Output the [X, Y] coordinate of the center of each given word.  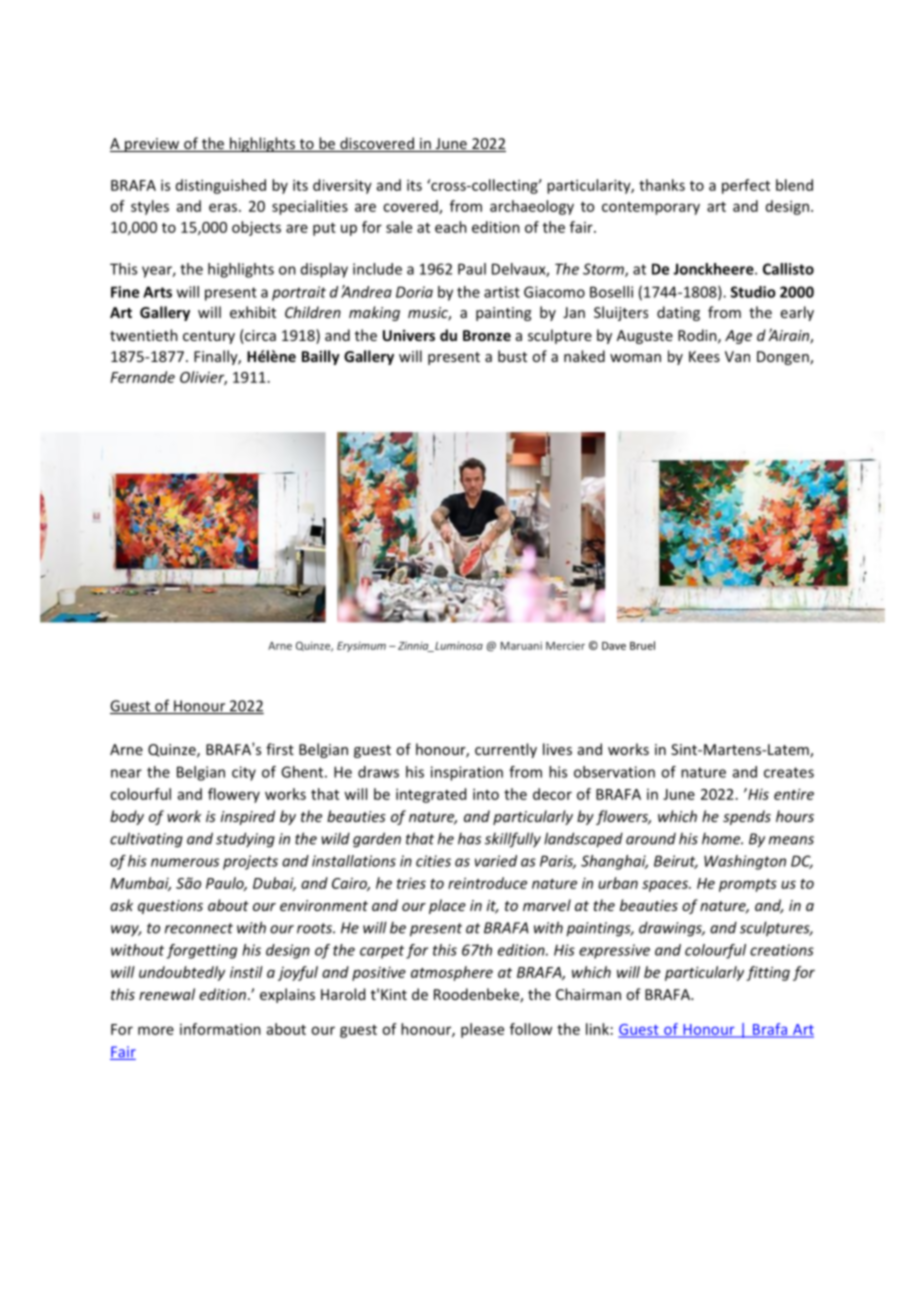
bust [512, 356]
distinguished [221, 186]
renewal [167, 994]
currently [506, 750]
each [451, 227]
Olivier [203, 378]
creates [789, 772]
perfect [746, 186]
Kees [704, 356]
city [244, 773]
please [482, 1030]
